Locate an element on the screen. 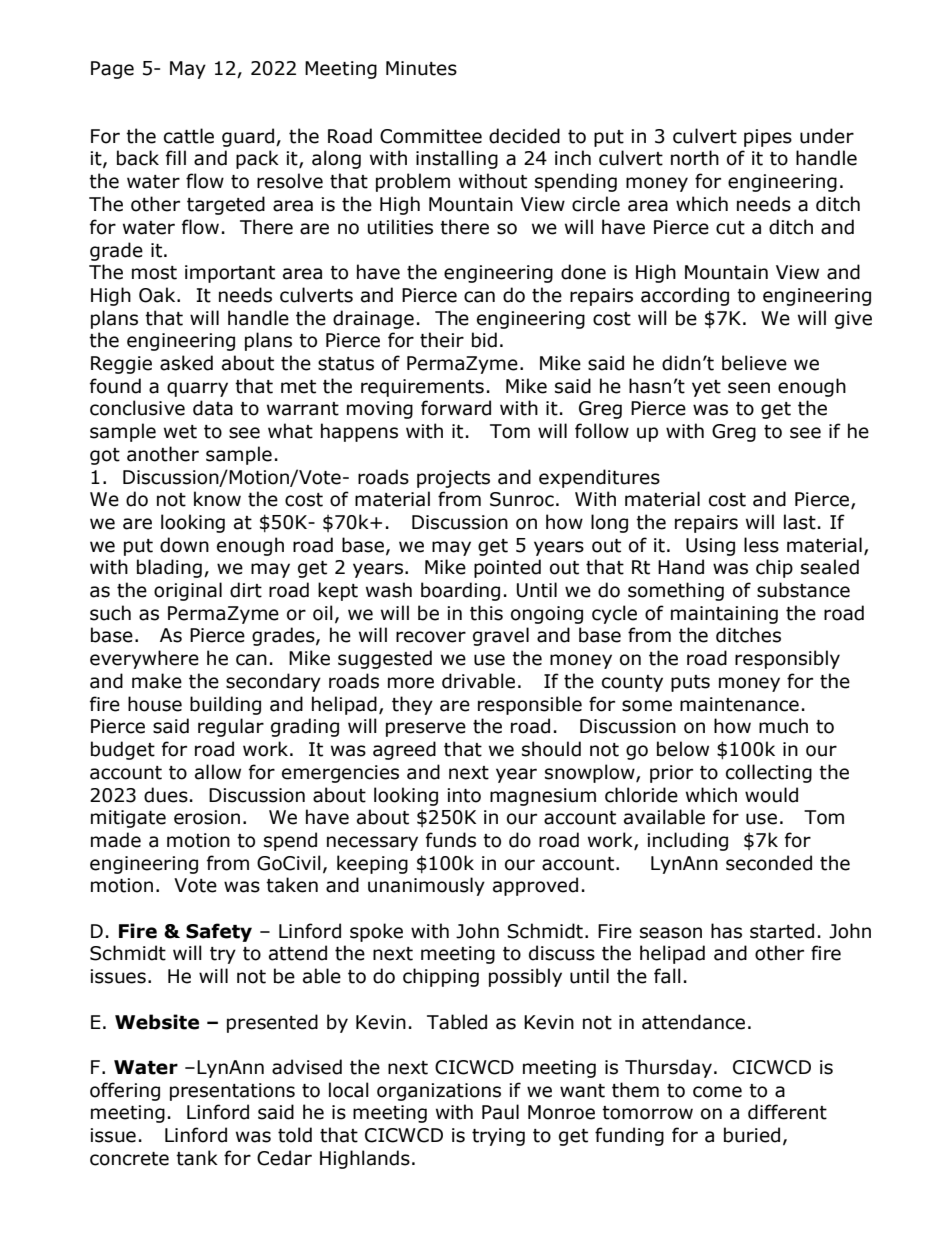  buried is located at coordinates (752, 1135).
